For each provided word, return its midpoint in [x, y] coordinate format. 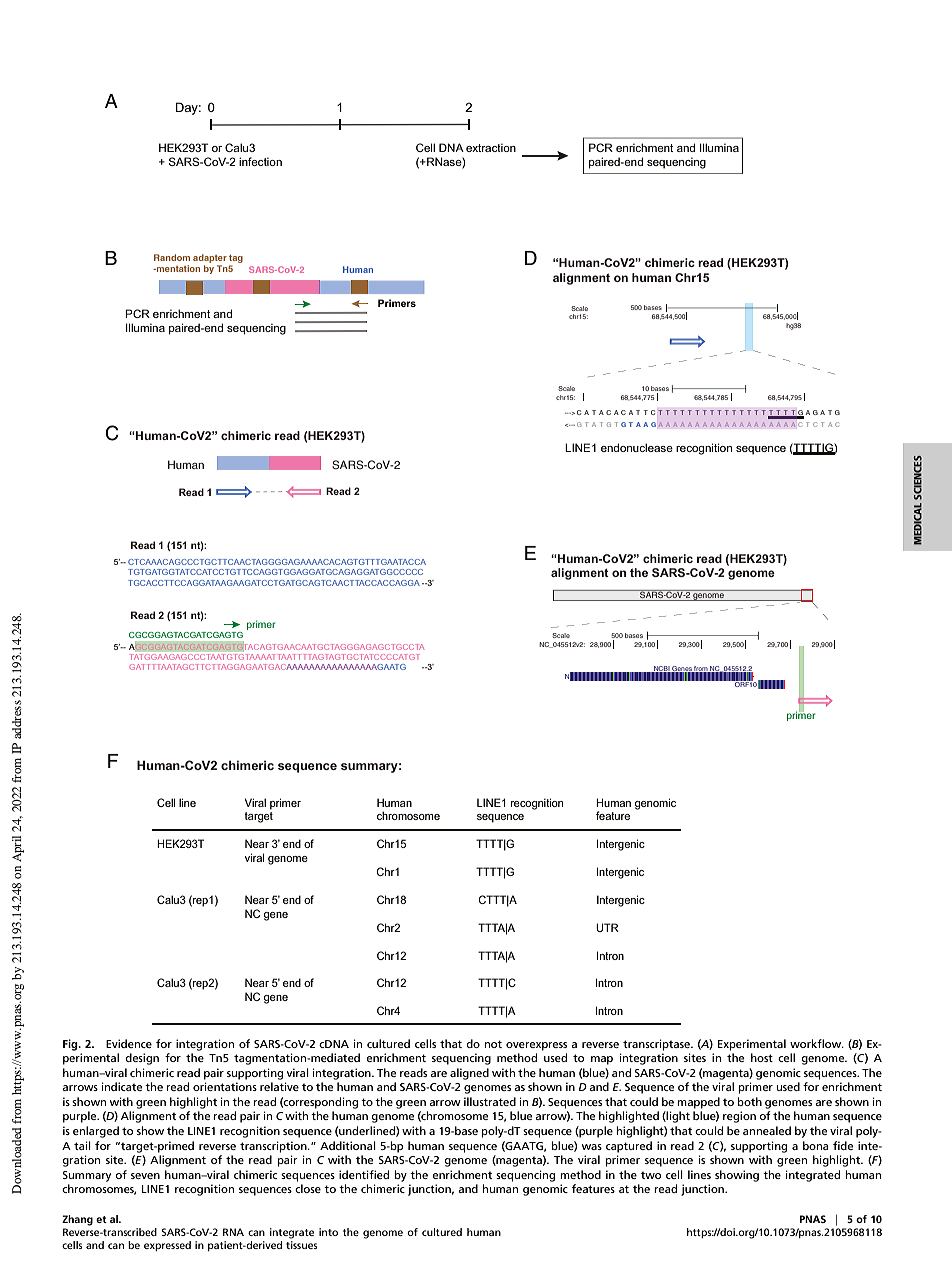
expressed [167, 1246]
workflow [817, 1043]
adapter [210, 258]
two [651, 1175]
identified [364, 1174]
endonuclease [637, 447]
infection [260, 161]
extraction [491, 148]
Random [172, 257]
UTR [607, 927]
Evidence [129, 1043]
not [493, 1044]
